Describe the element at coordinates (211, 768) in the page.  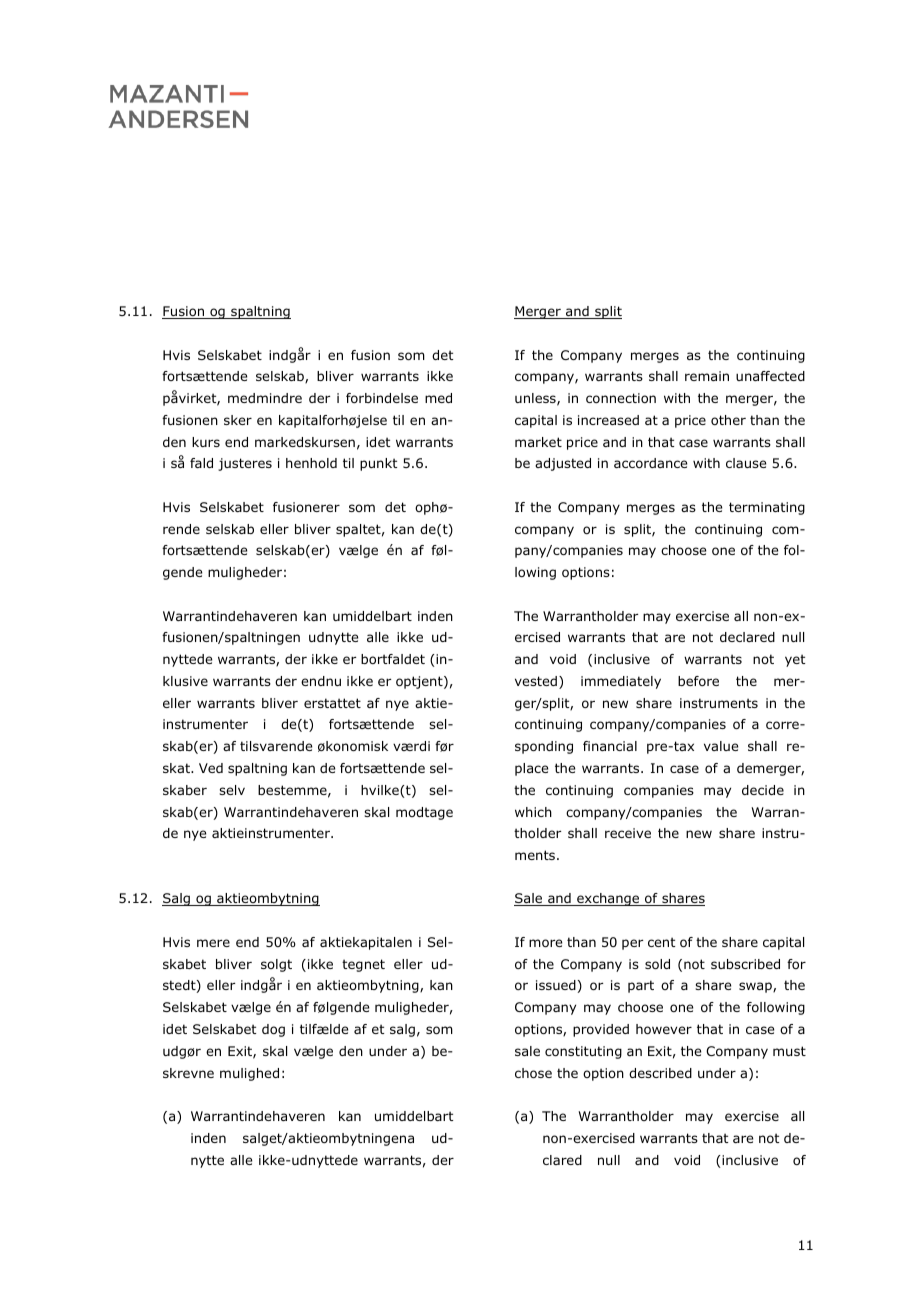
I see `Ved` at that location.
